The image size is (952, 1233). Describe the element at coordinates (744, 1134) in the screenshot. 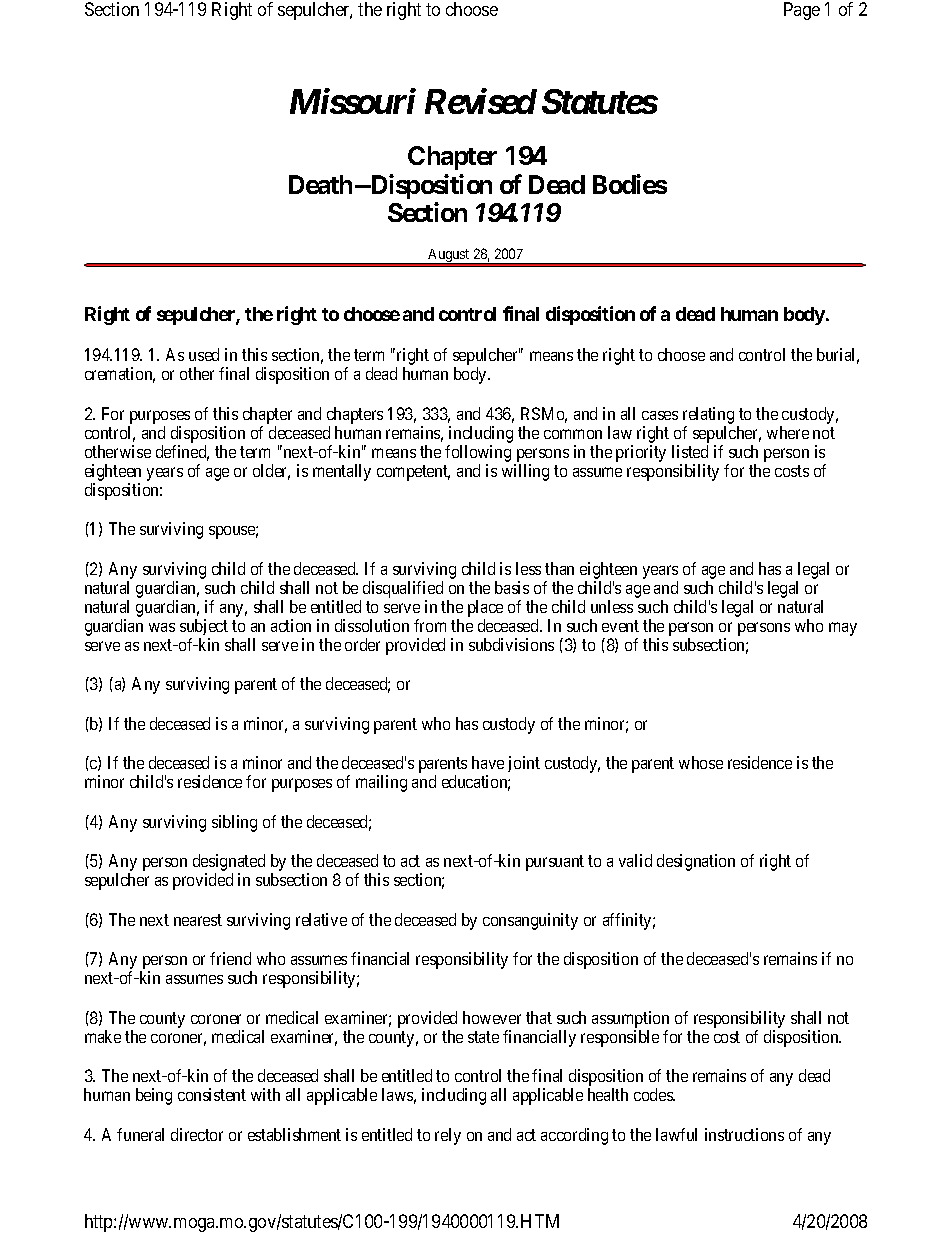

I see `instructions` at that location.
